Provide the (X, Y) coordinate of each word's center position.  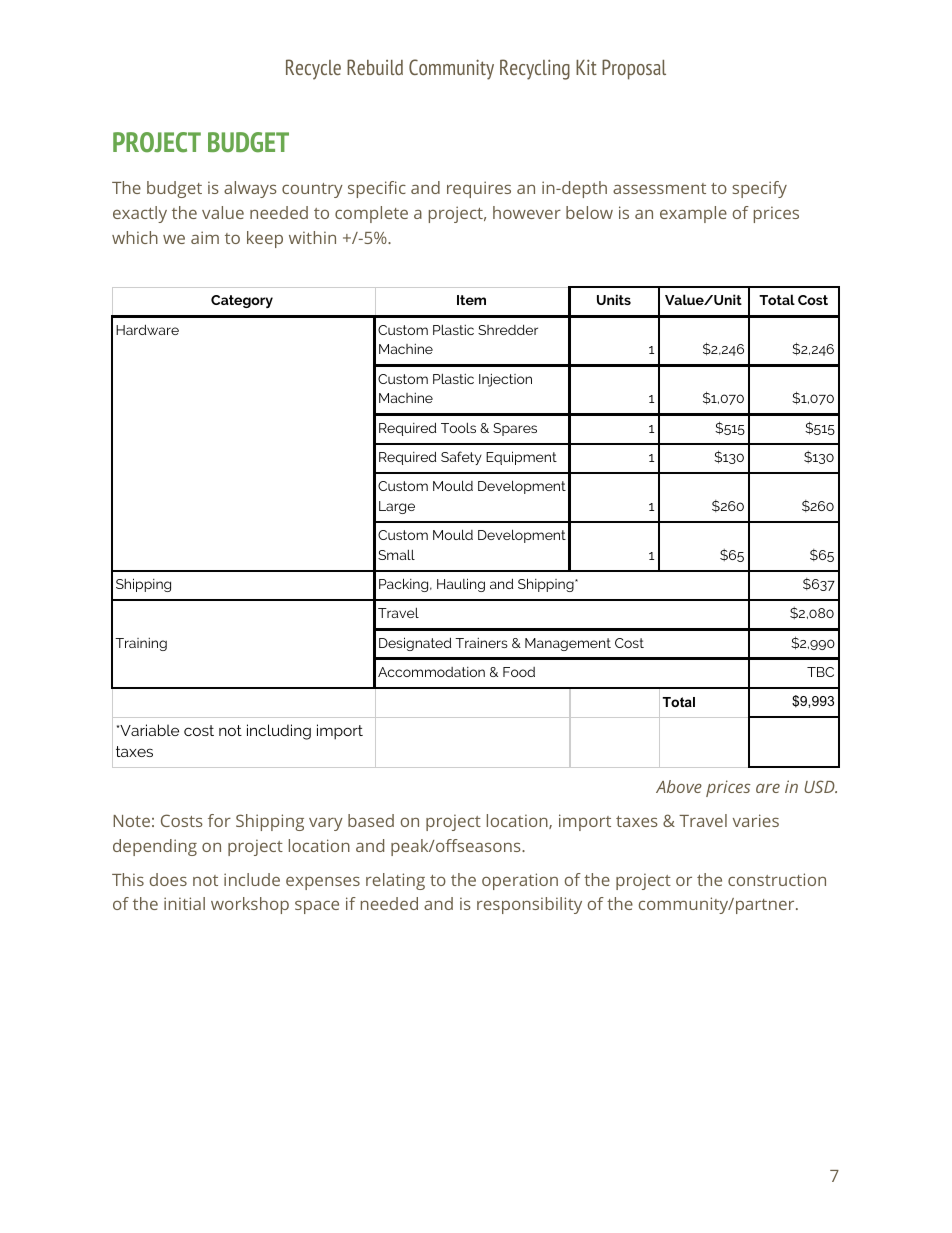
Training (141, 644)
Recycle (313, 69)
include (252, 879)
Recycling (535, 69)
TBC (820, 672)
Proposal (634, 69)
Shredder (508, 329)
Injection (505, 380)
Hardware (147, 329)
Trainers (481, 643)
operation (520, 881)
